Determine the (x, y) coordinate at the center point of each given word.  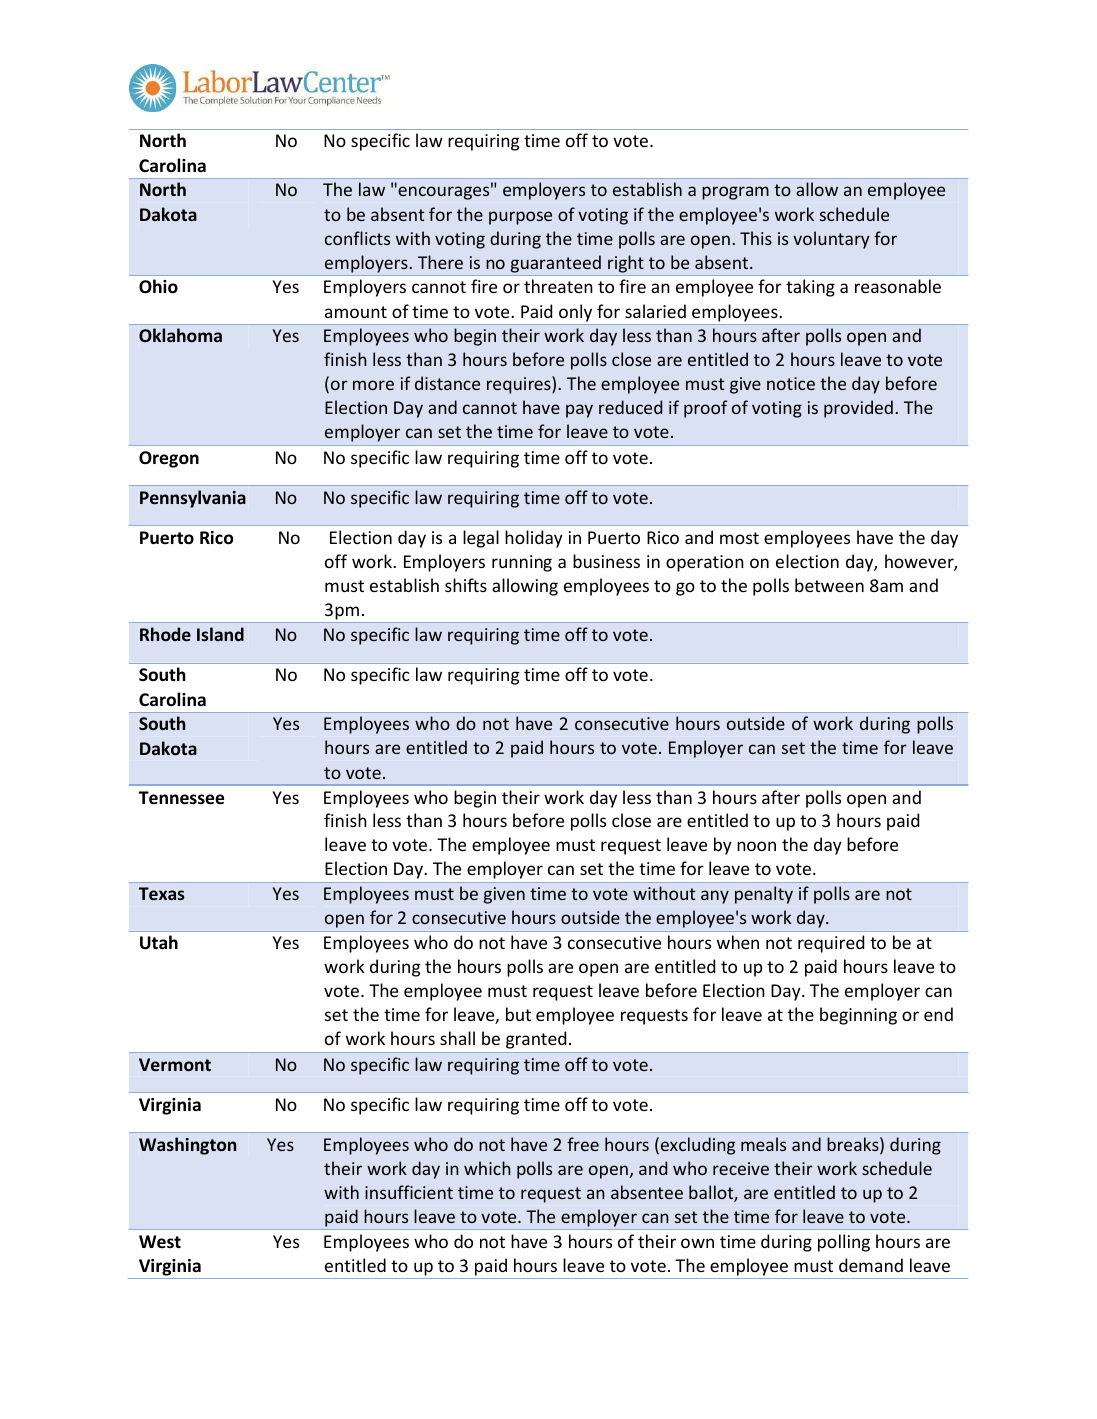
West (160, 1242)
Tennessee (181, 798)
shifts (466, 585)
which (487, 1168)
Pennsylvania (193, 499)
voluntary (831, 240)
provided (858, 409)
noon (756, 846)
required (831, 944)
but (518, 1014)
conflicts (357, 238)
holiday (534, 539)
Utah (159, 942)
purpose (520, 218)
